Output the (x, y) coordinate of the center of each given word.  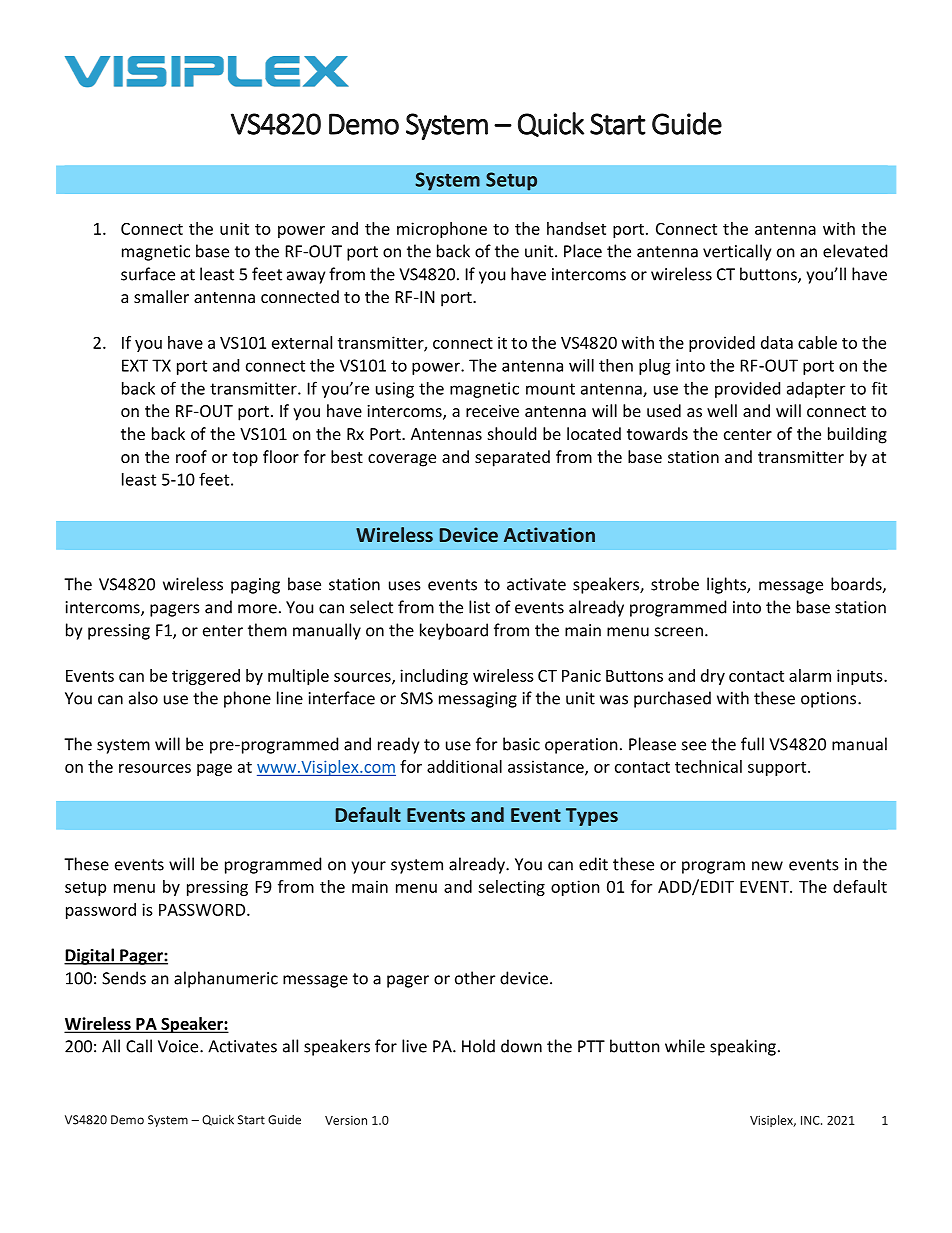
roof (191, 456)
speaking (743, 1047)
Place (583, 251)
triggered (206, 677)
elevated (855, 251)
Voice (179, 1046)
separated (512, 458)
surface (148, 274)
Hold (478, 1046)
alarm (810, 675)
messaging (478, 700)
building (857, 435)
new (767, 866)
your (368, 867)
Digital (90, 956)
